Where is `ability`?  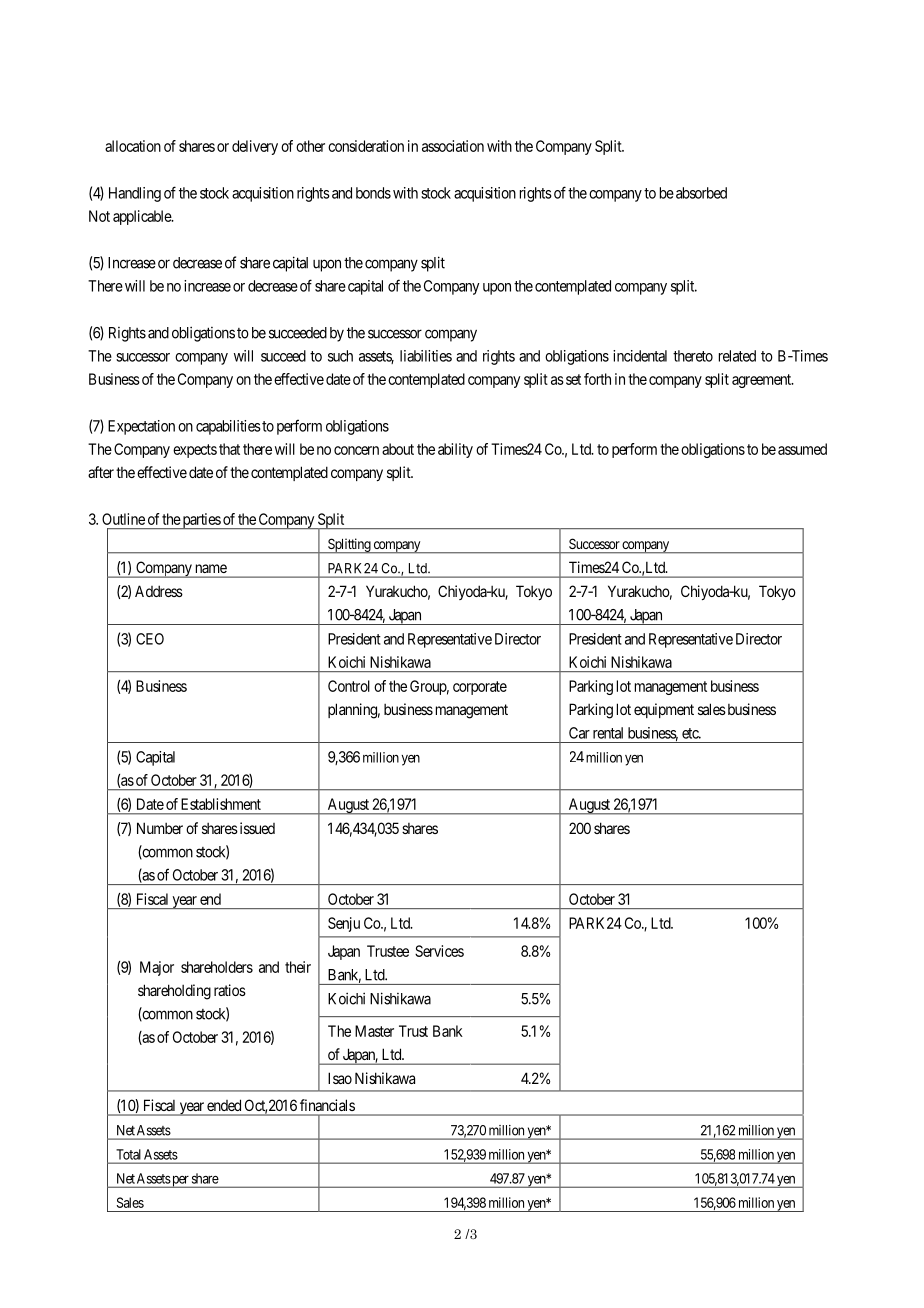
ability is located at coordinates (455, 450).
